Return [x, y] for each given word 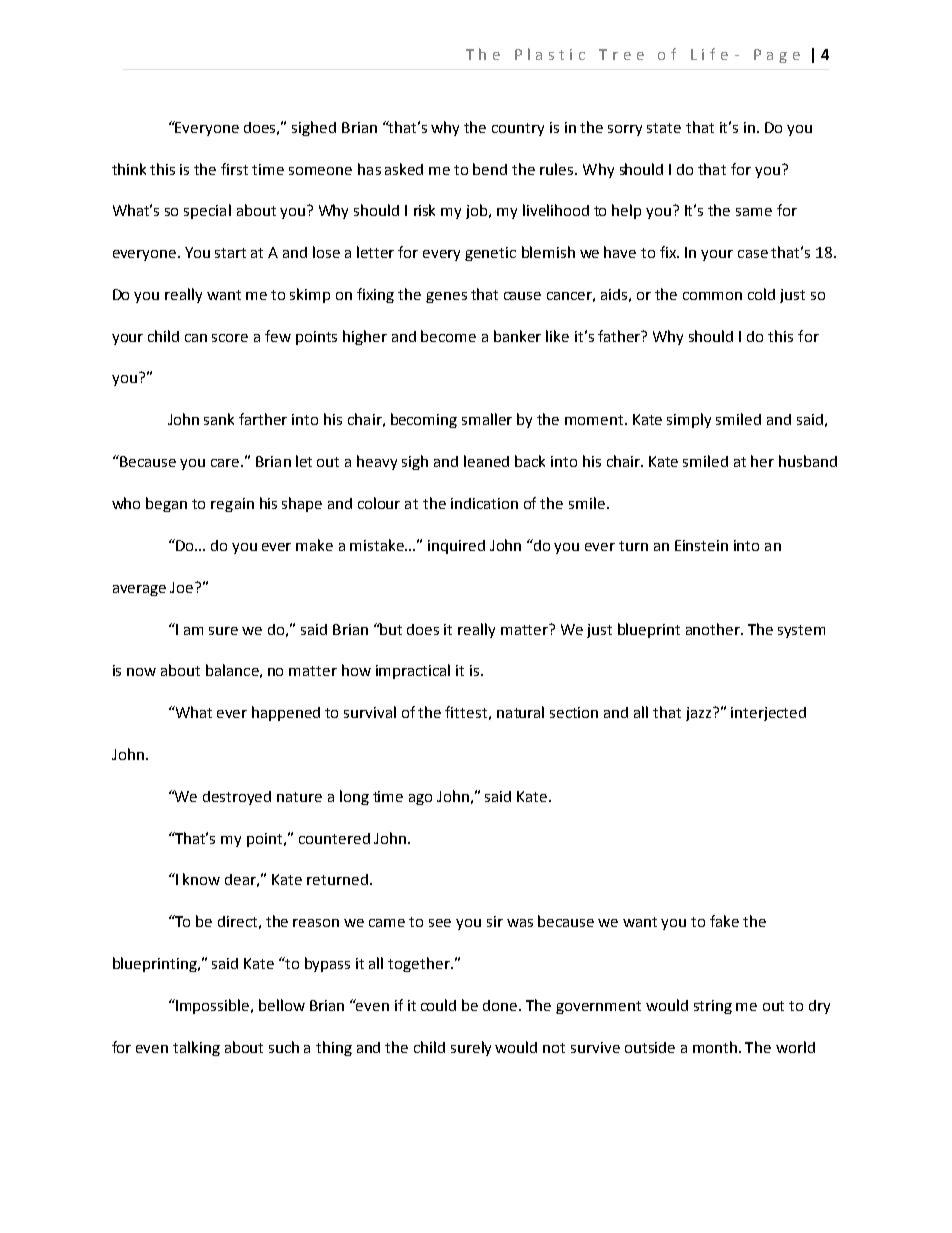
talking [196, 1048]
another [714, 629]
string [713, 1007]
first [234, 169]
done [501, 1005]
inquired [456, 547]
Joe [183, 587]
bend [490, 169]
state [664, 128]
